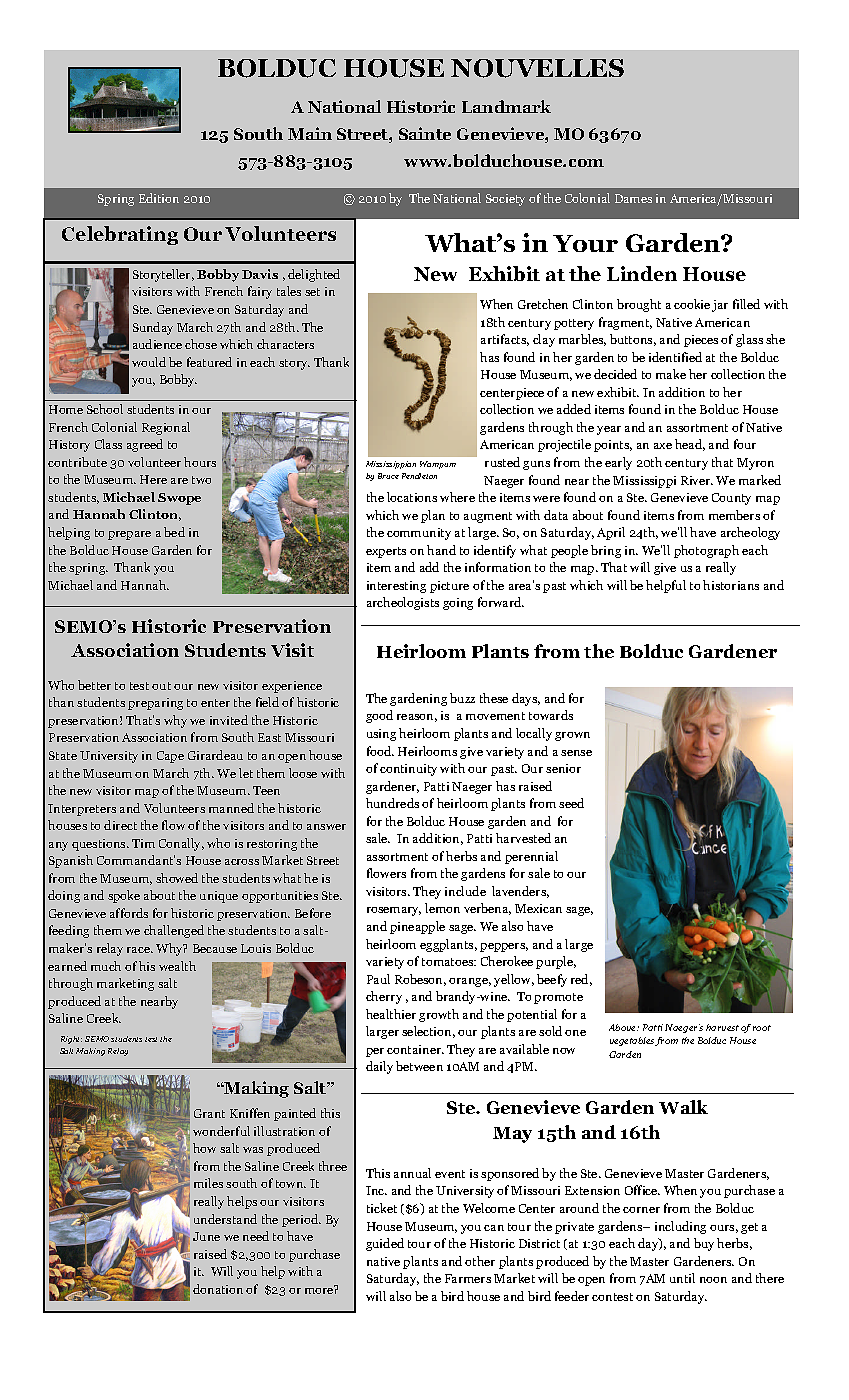  I want to click on preparing, so click(155, 704).
